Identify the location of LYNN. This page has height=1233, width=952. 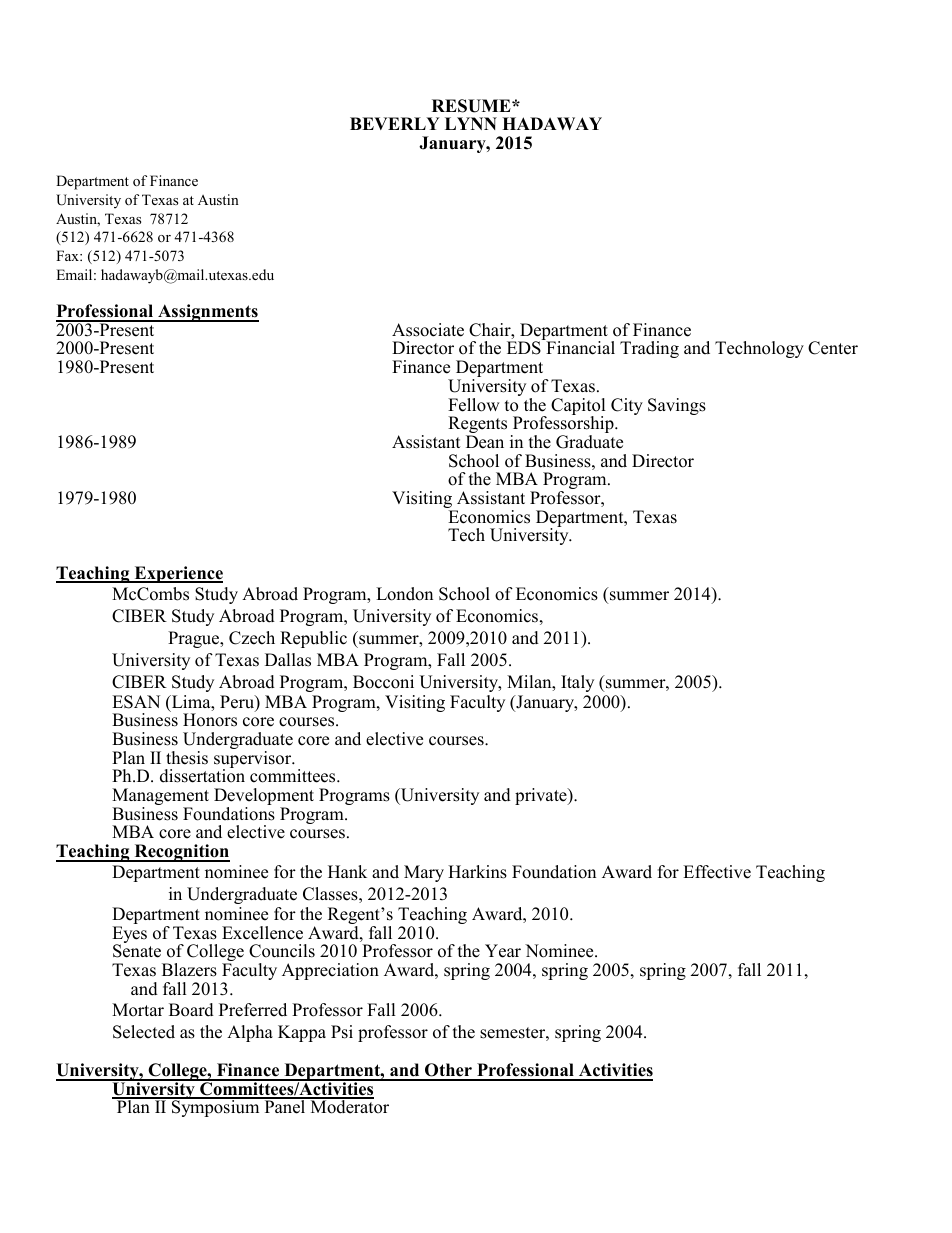
(471, 123).
